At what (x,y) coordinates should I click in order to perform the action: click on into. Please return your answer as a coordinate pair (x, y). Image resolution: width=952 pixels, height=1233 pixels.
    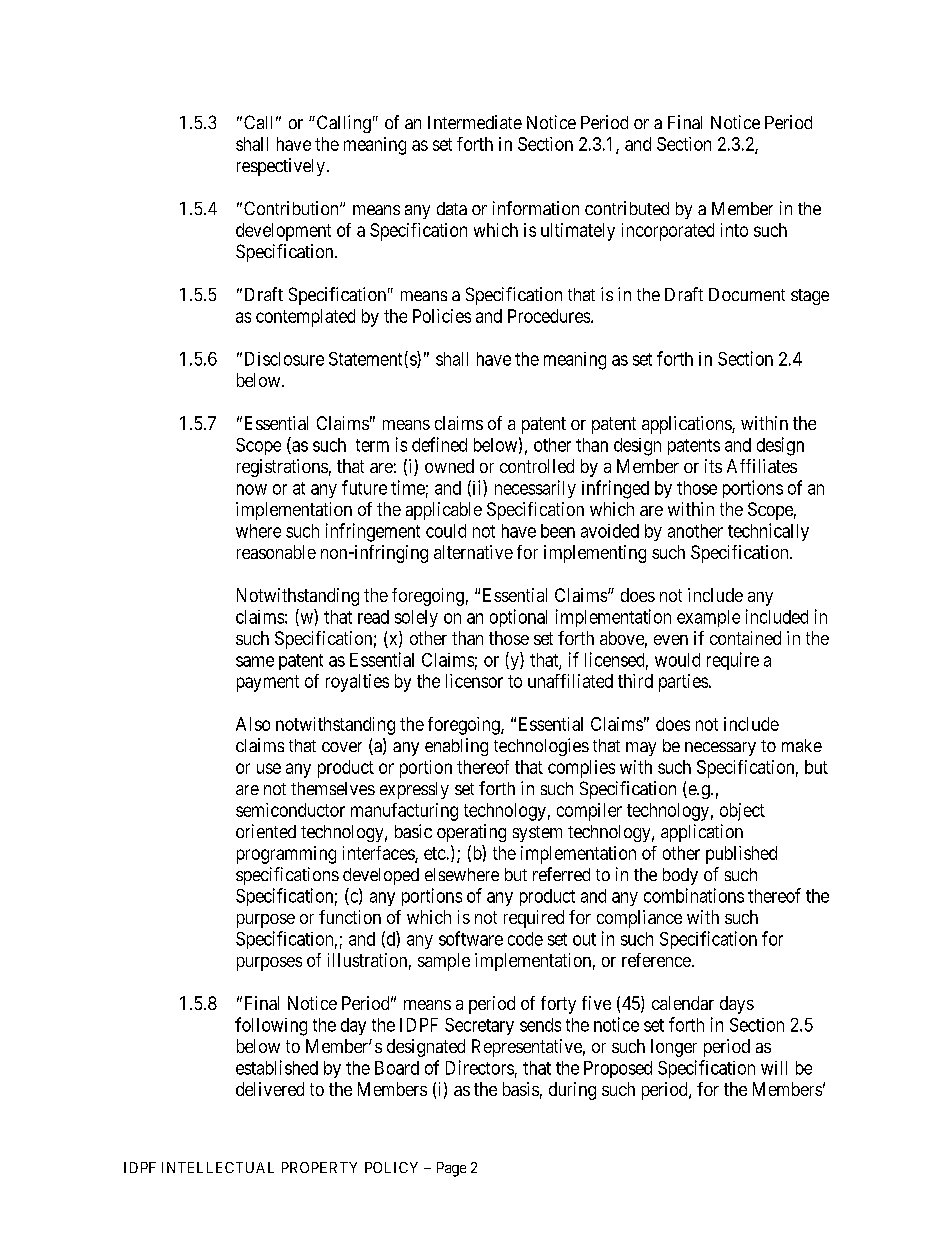
    Looking at the image, I should click on (734, 230).
